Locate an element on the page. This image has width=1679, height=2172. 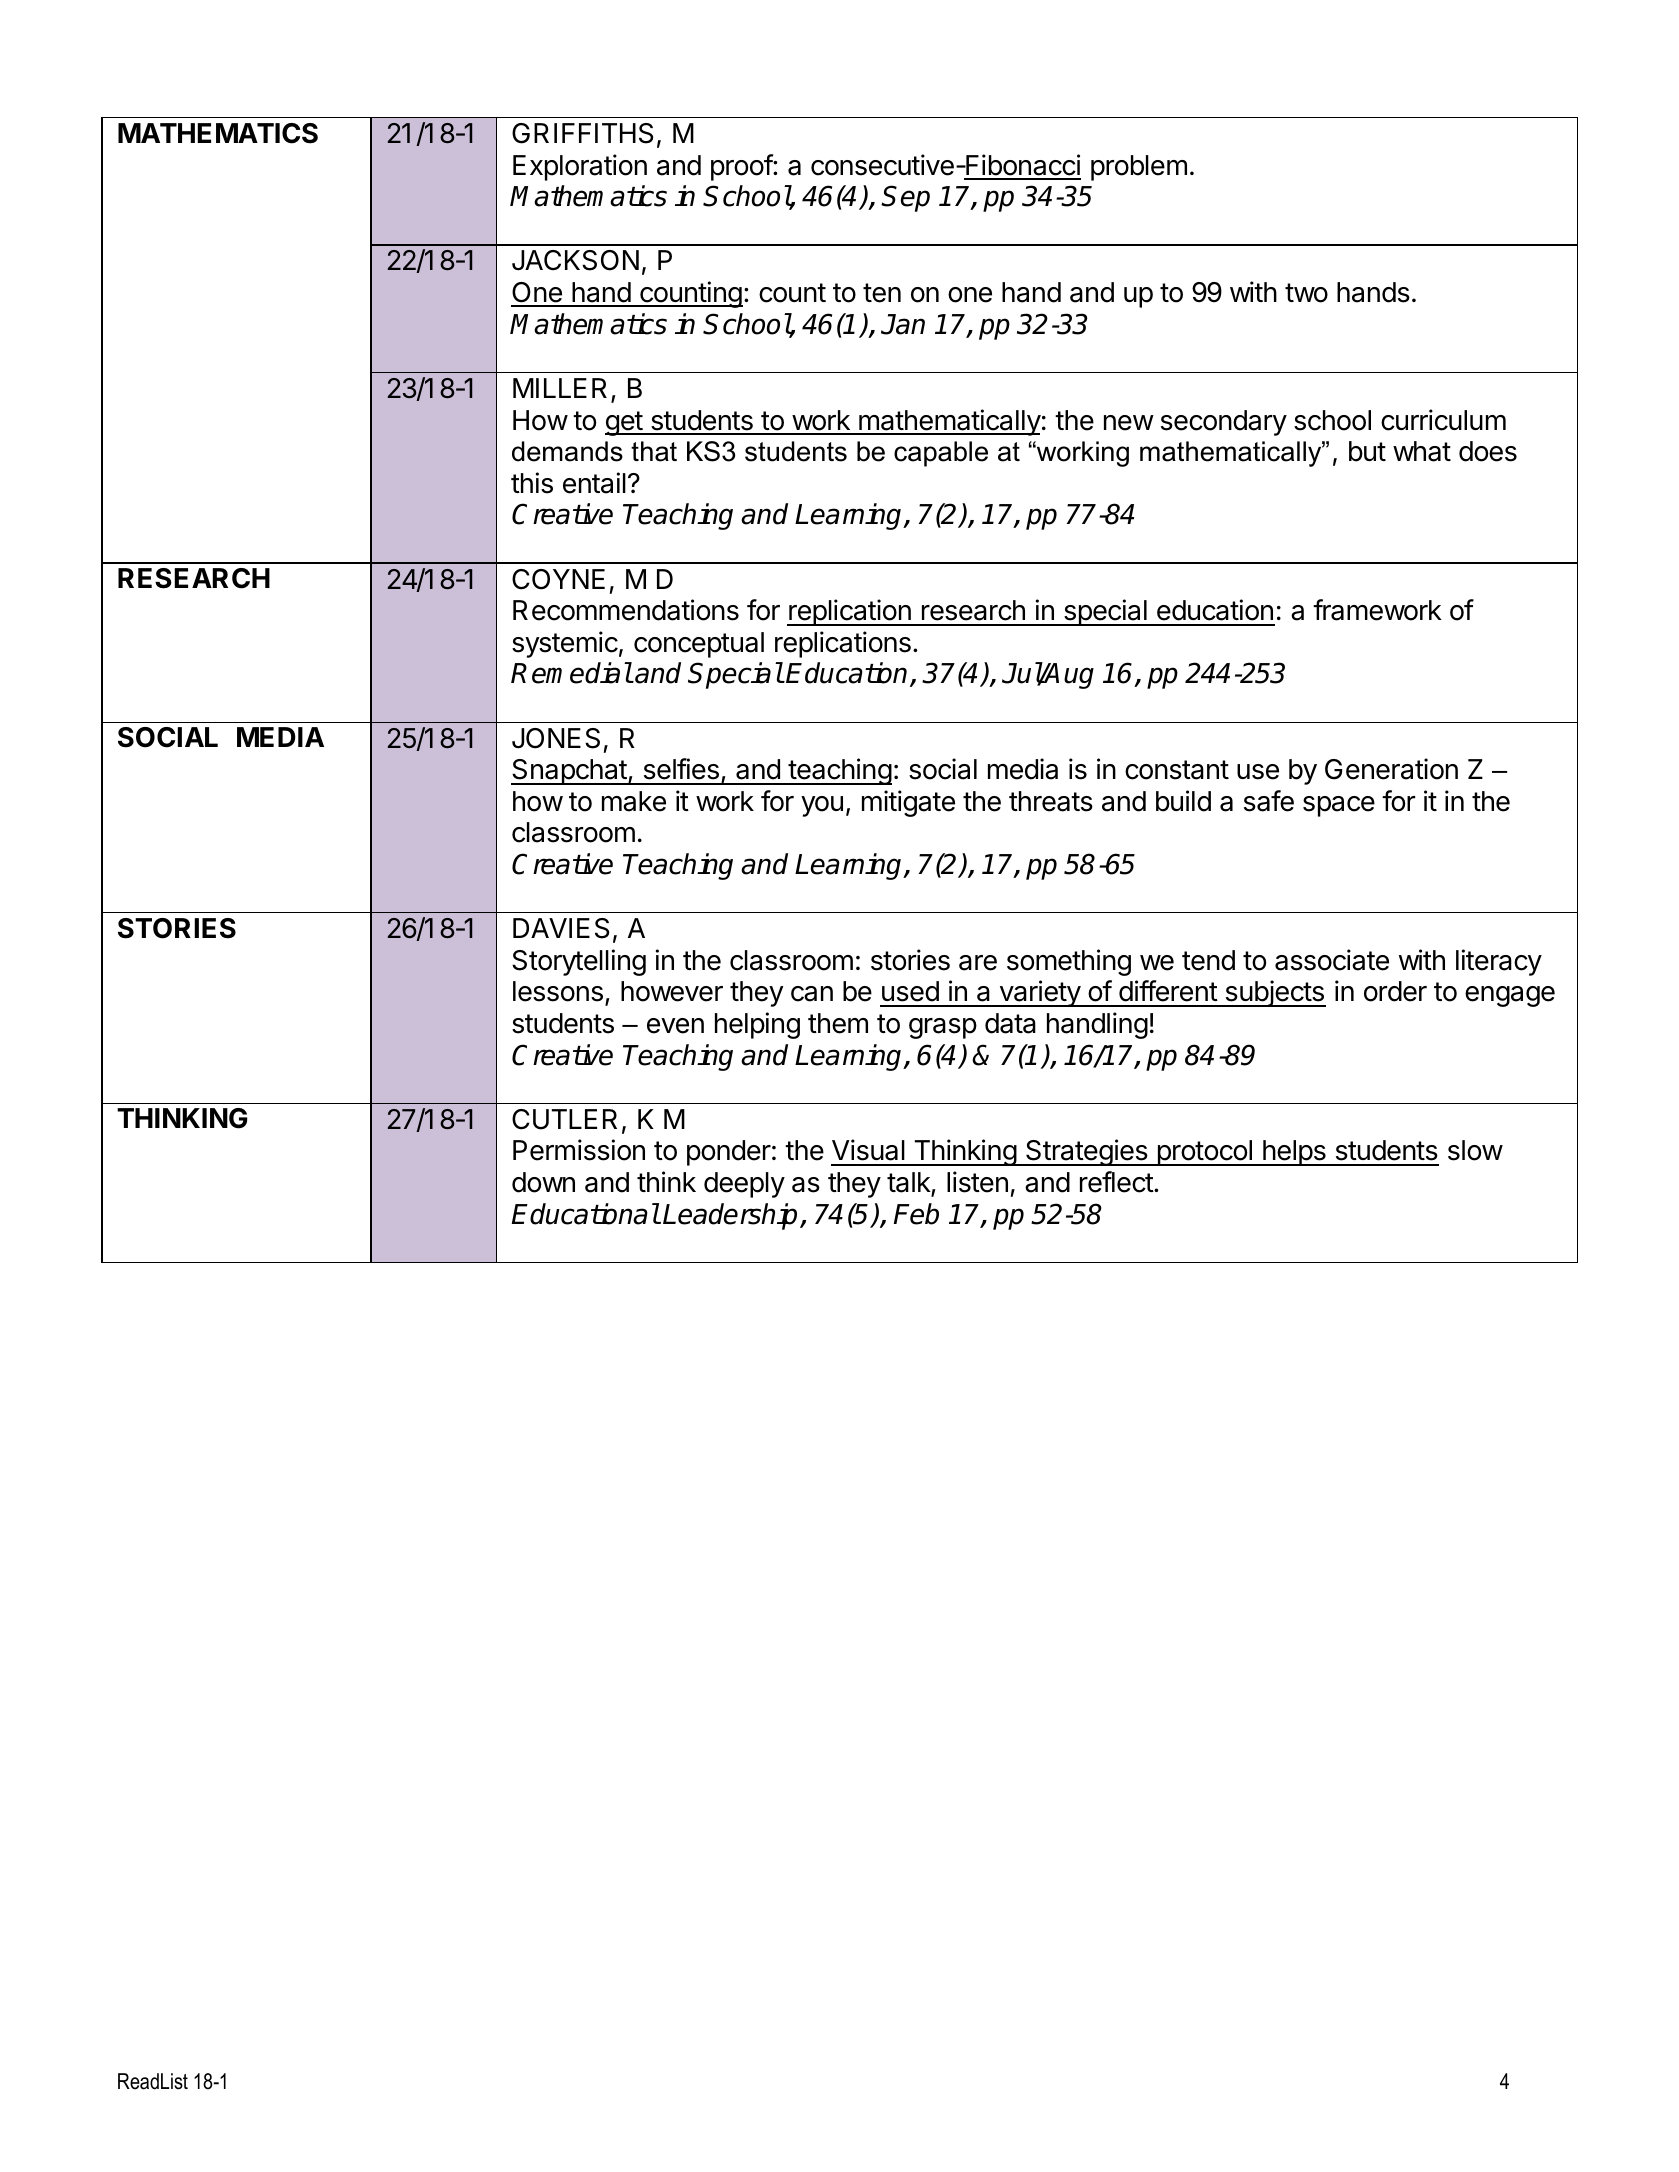
DAVIES is located at coordinates (561, 928).
